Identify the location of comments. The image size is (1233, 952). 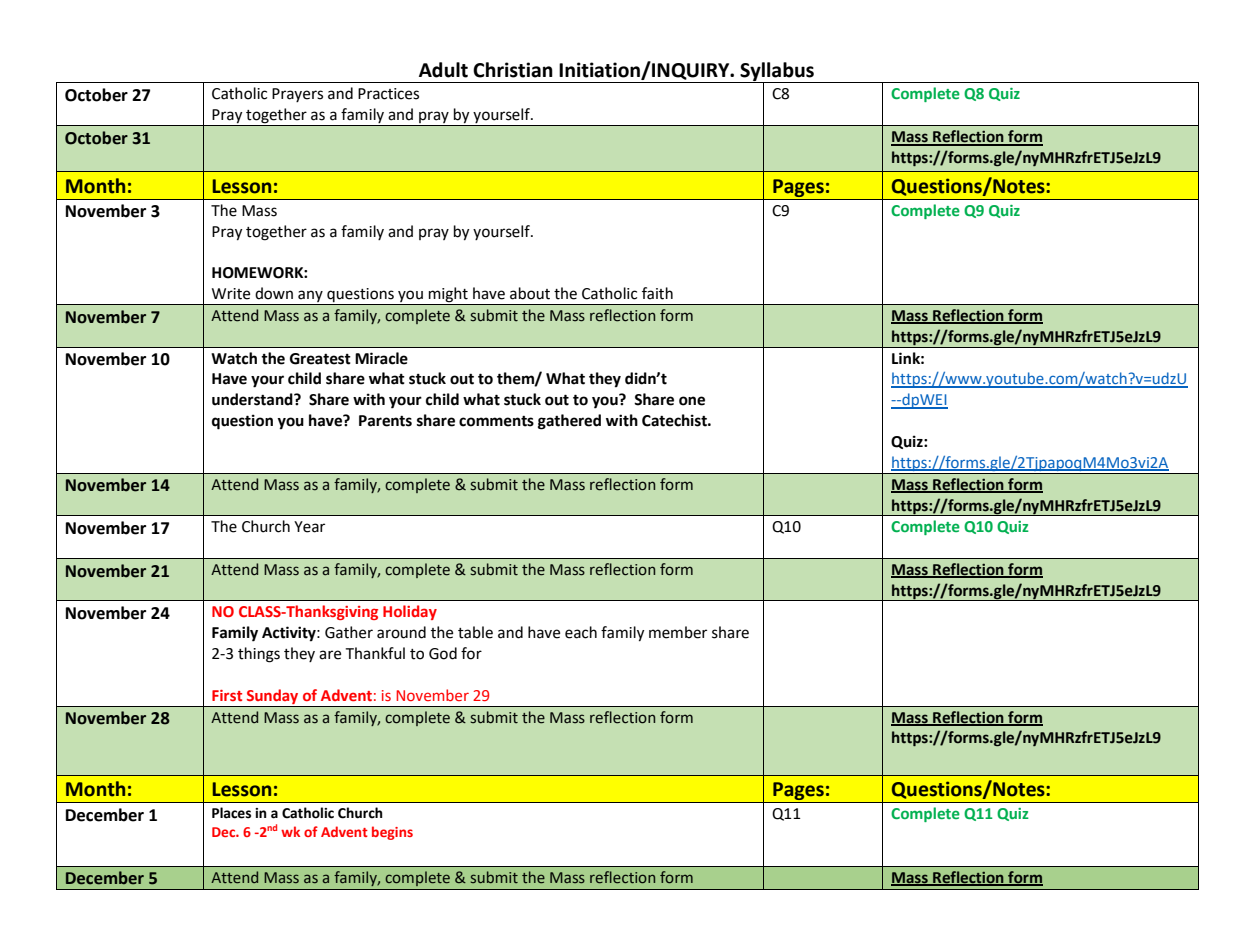
(496, 421).
